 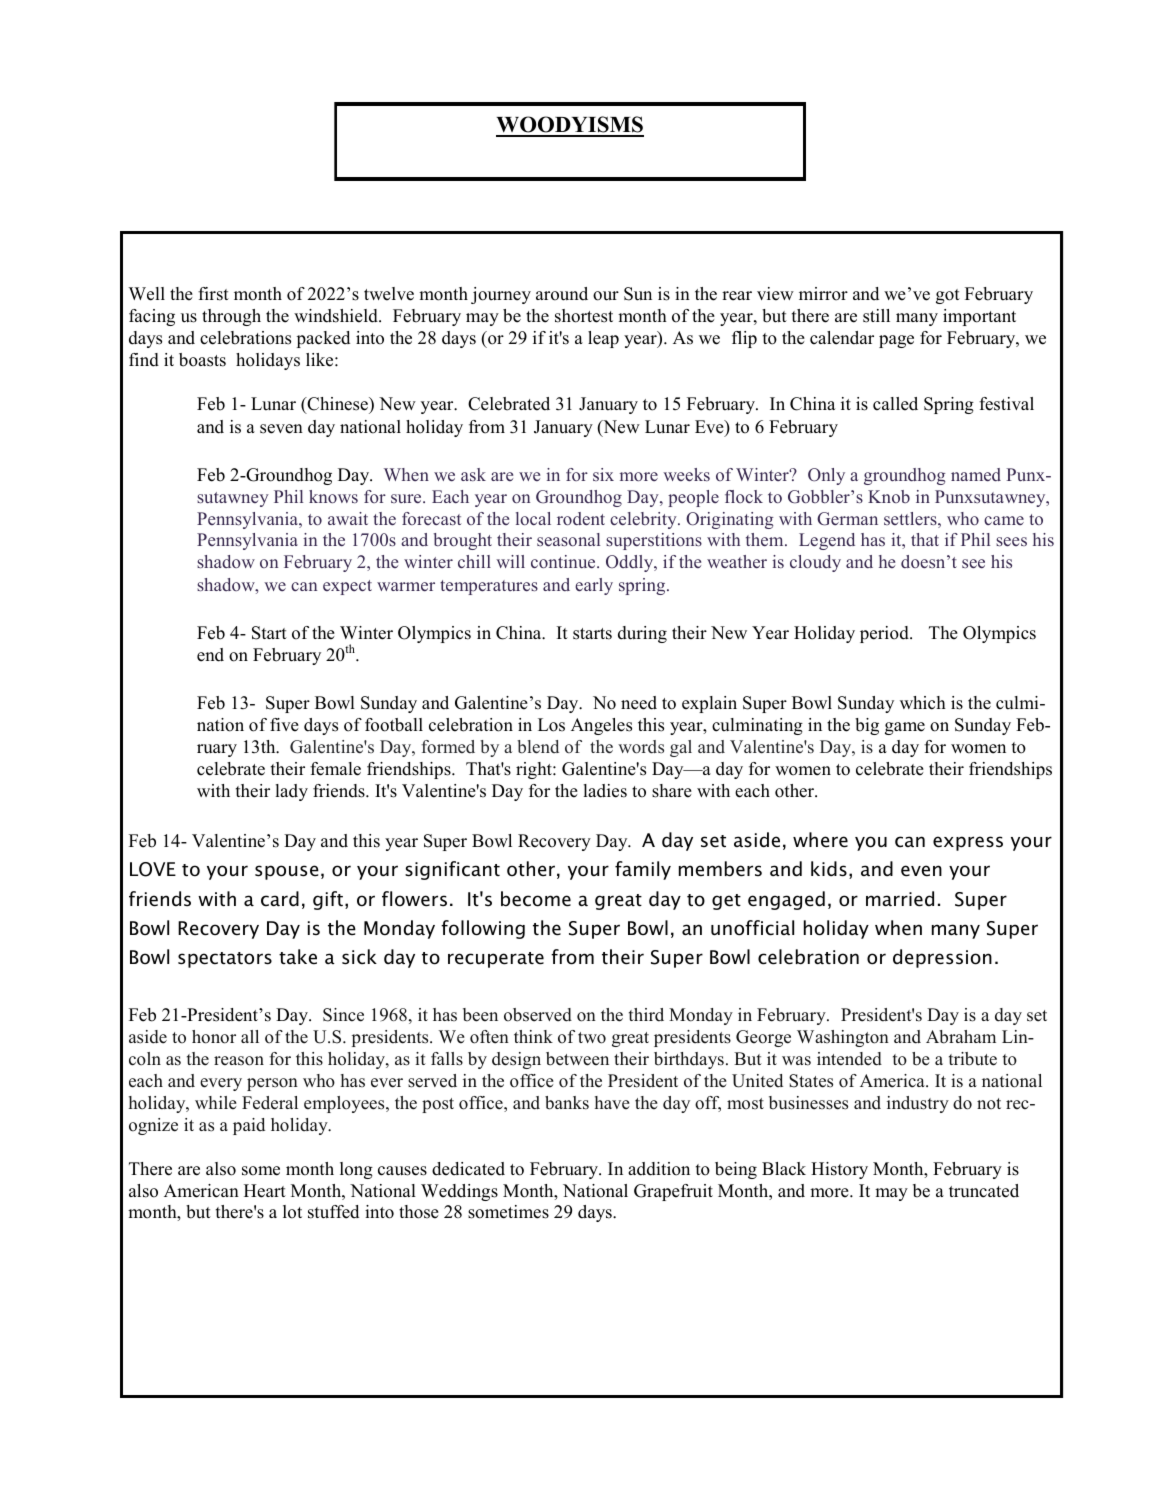 I want to click on shortest, so click(x=584, y=316).
